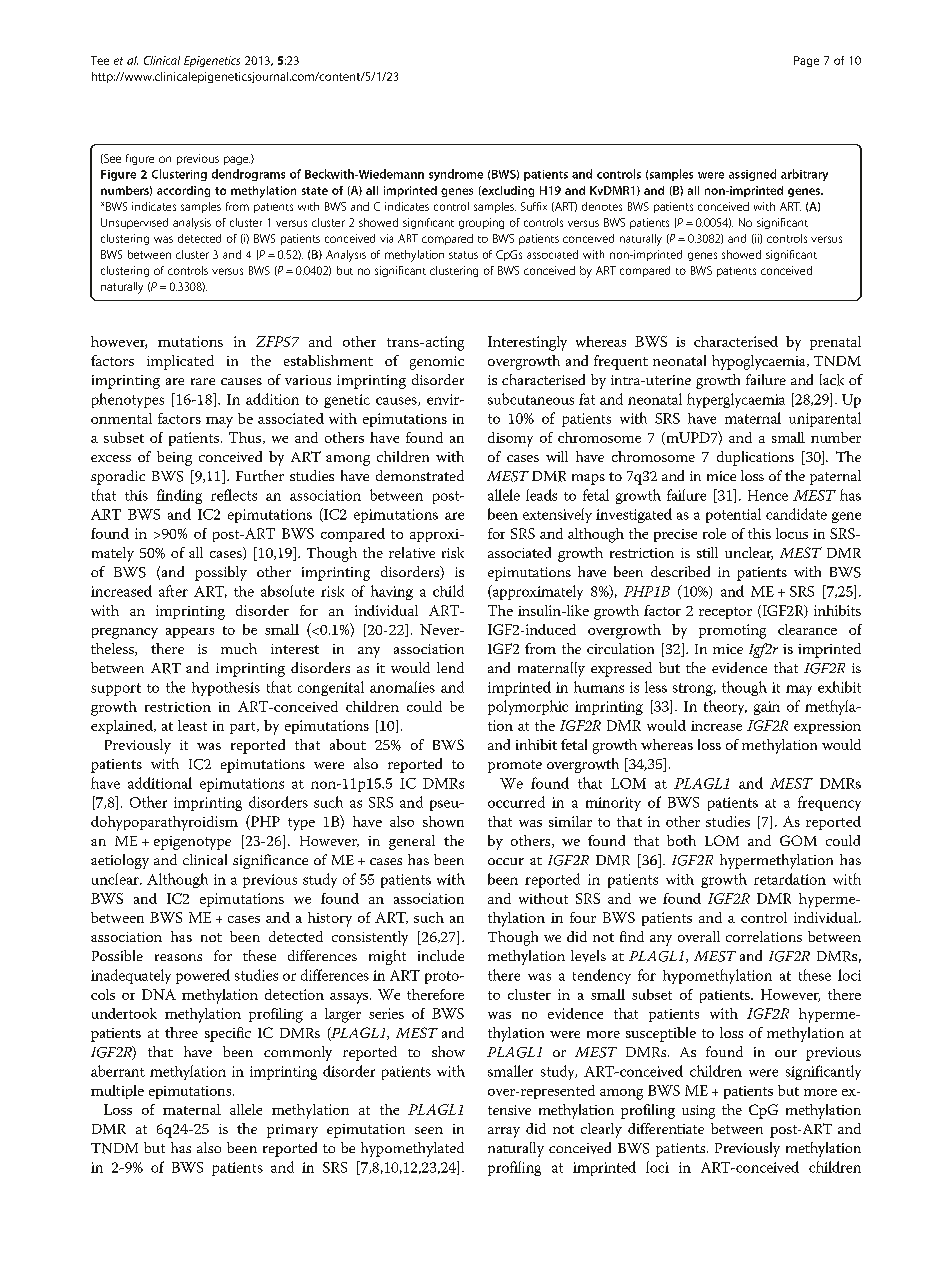 The width and height of the screenshot is (952, 1270). What do you see at coordinates (456, 175) in the screenshot?
I see `syndrome` at bounding box center [456, 175].
